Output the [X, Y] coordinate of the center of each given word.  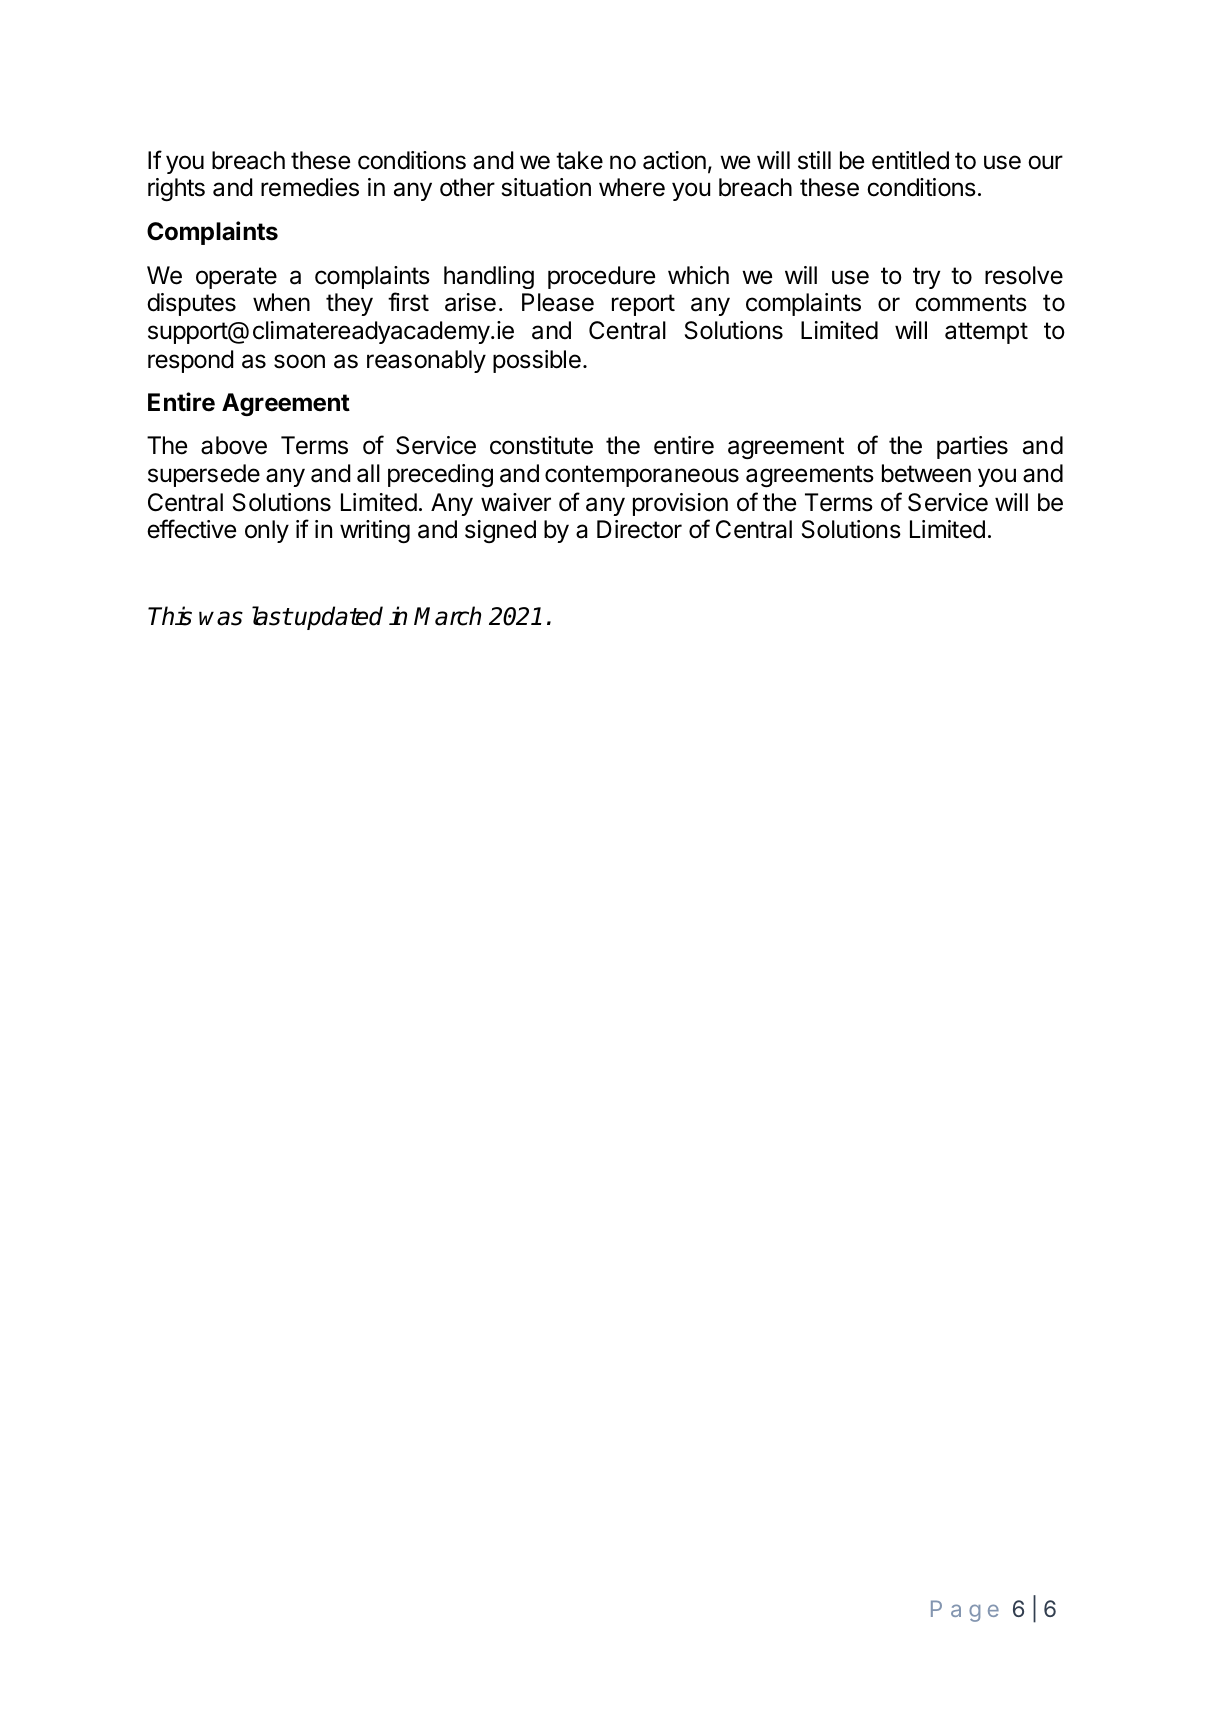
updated [338, 618]
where [632, 187]
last [272, 616]
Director [639, 529]
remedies [310, 187]
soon [299, 361]
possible [537, 361]
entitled [910, 160]
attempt [986, 333]
